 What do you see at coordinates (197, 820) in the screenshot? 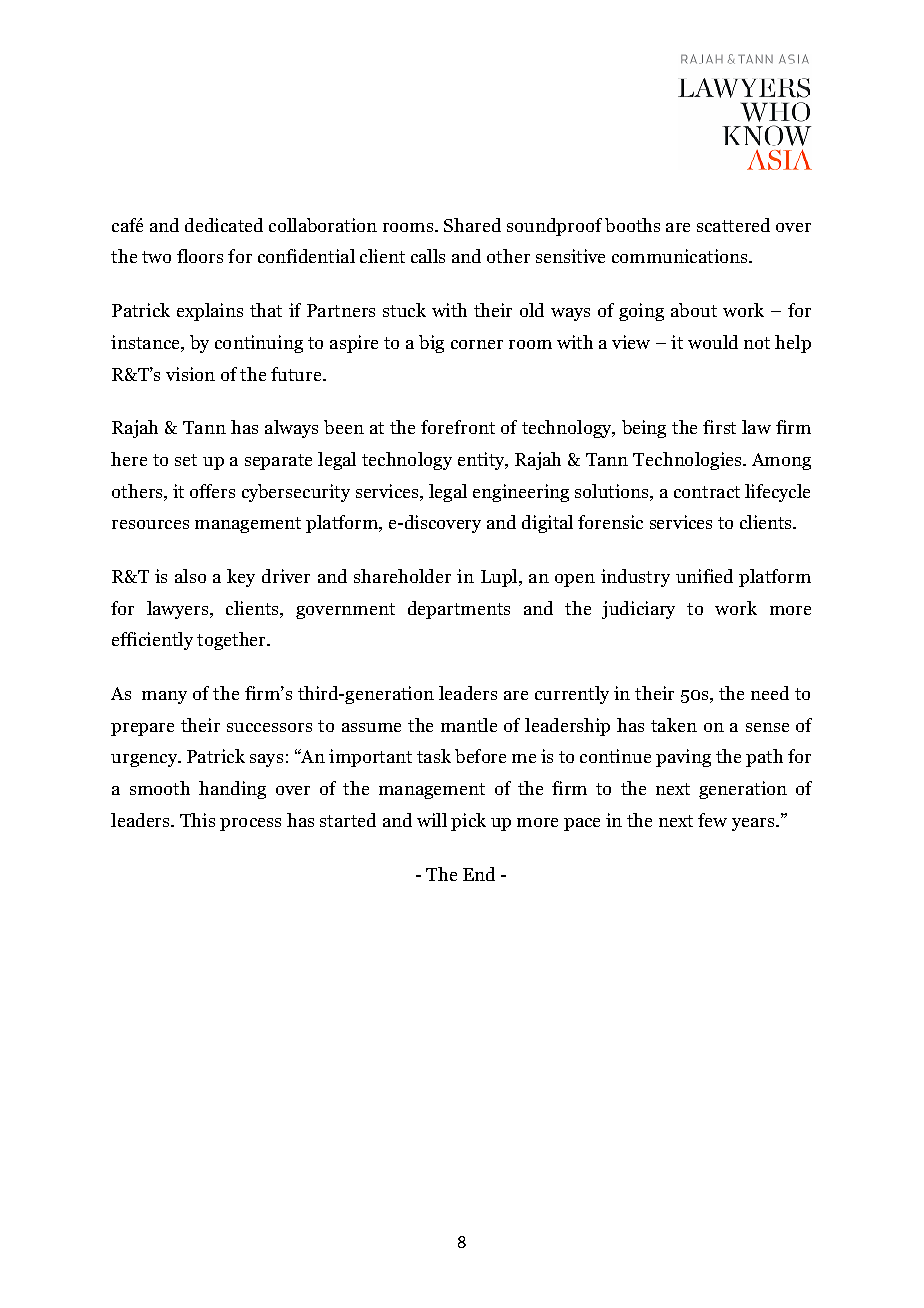
I see `This` at bounding box center [197, 820].
